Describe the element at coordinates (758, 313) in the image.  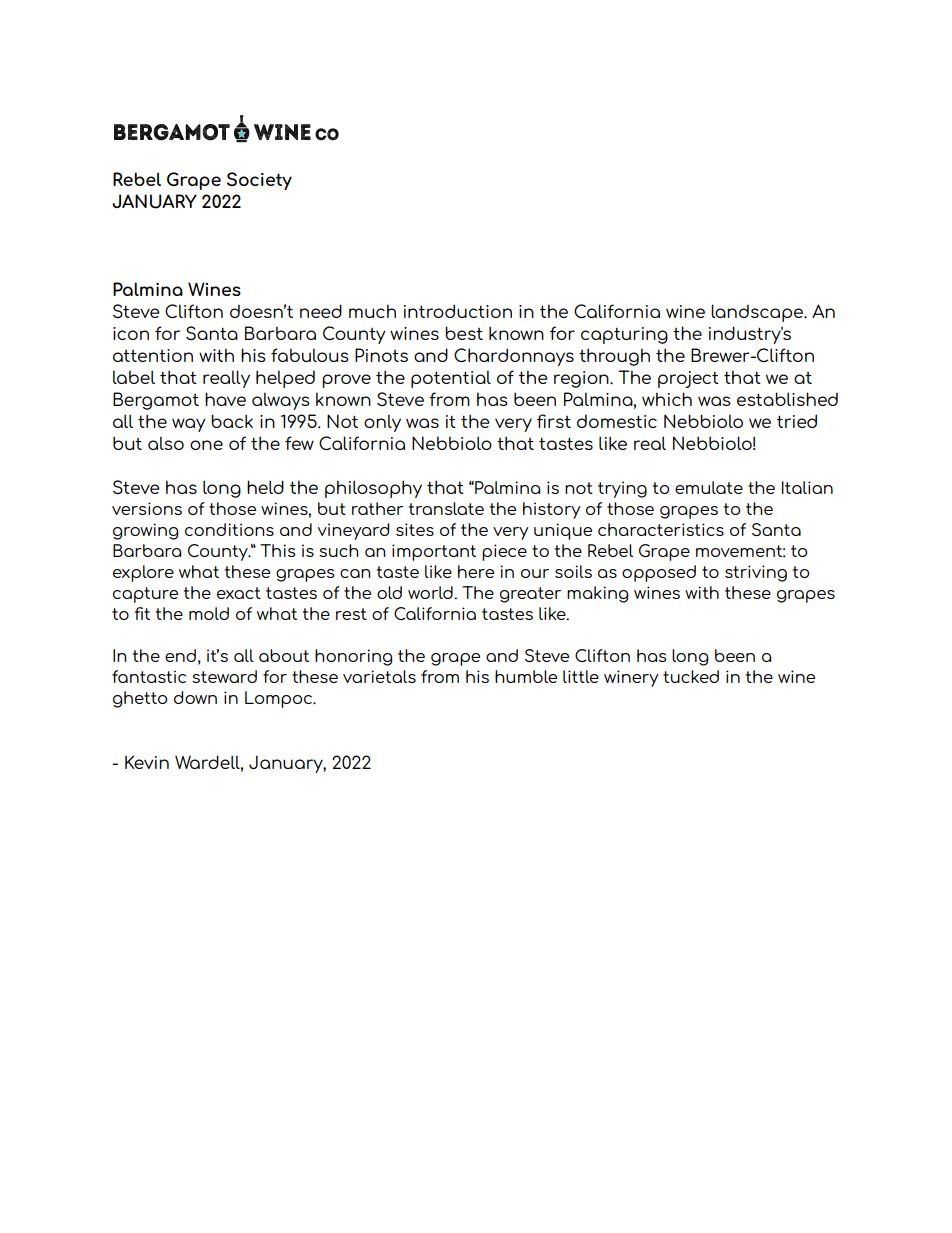
I see `landscape` at that location.
